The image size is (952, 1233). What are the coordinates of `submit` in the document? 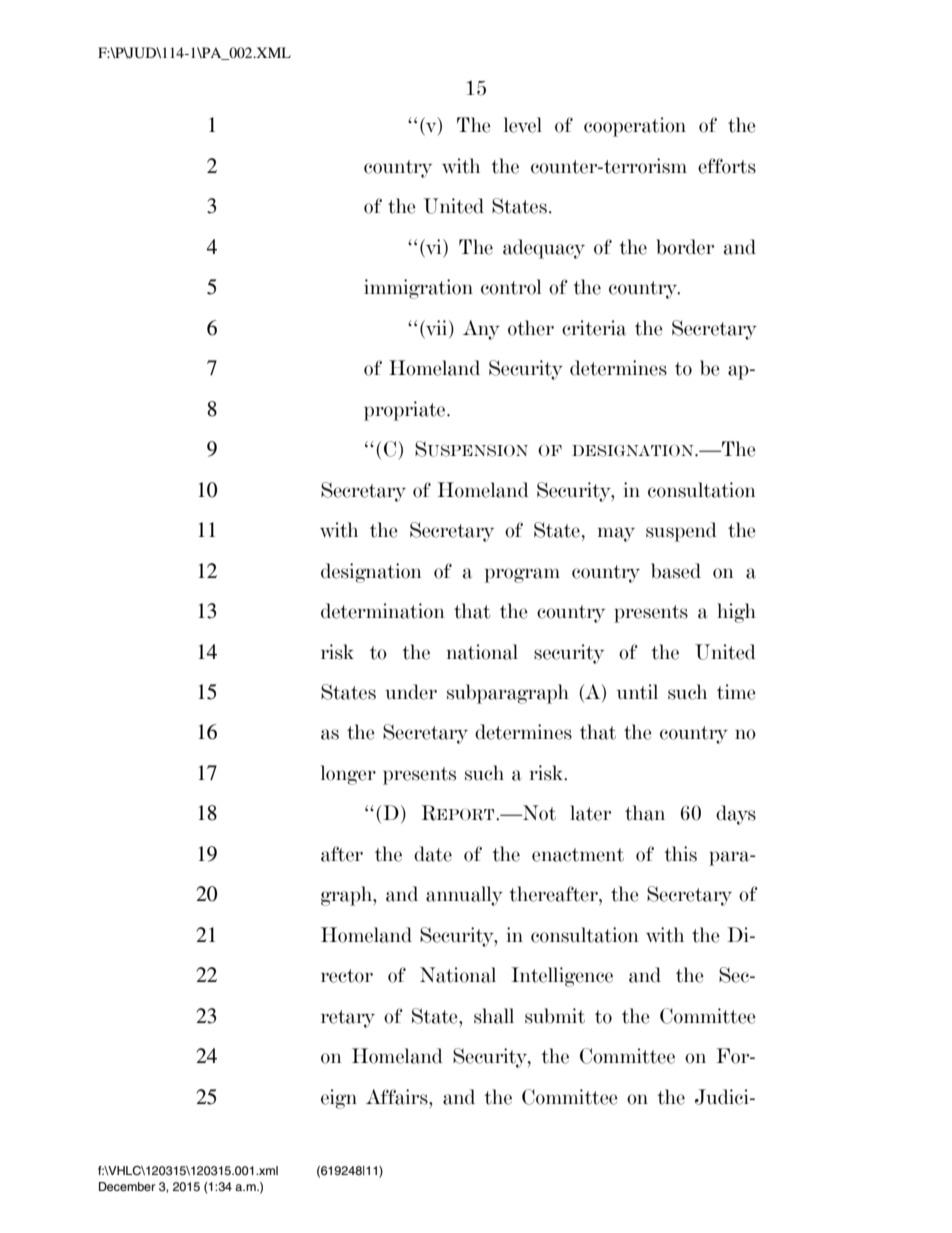 It's located at (555, 1016).
